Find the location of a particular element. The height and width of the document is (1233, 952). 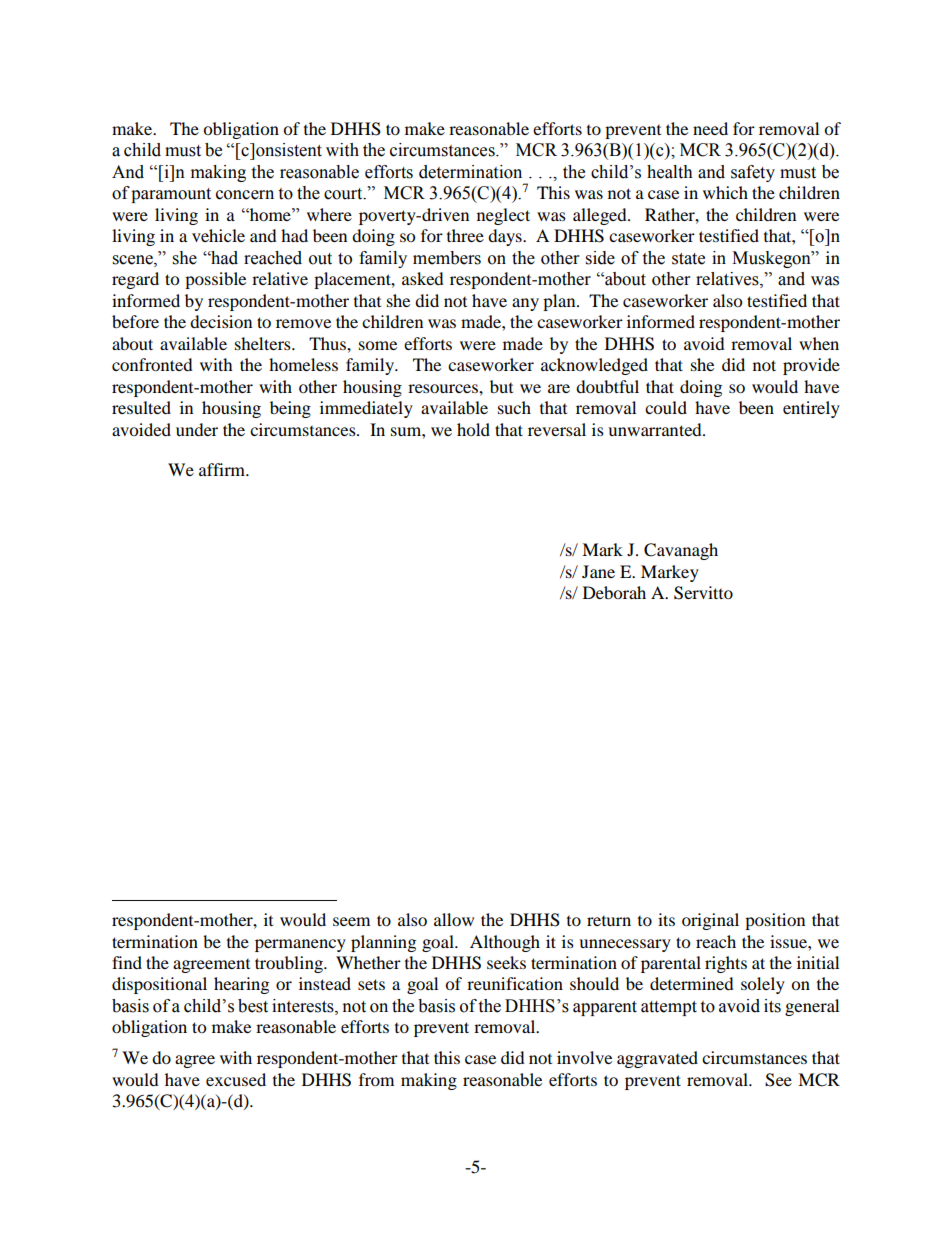

neglect is located at coordinates (503, 216).
